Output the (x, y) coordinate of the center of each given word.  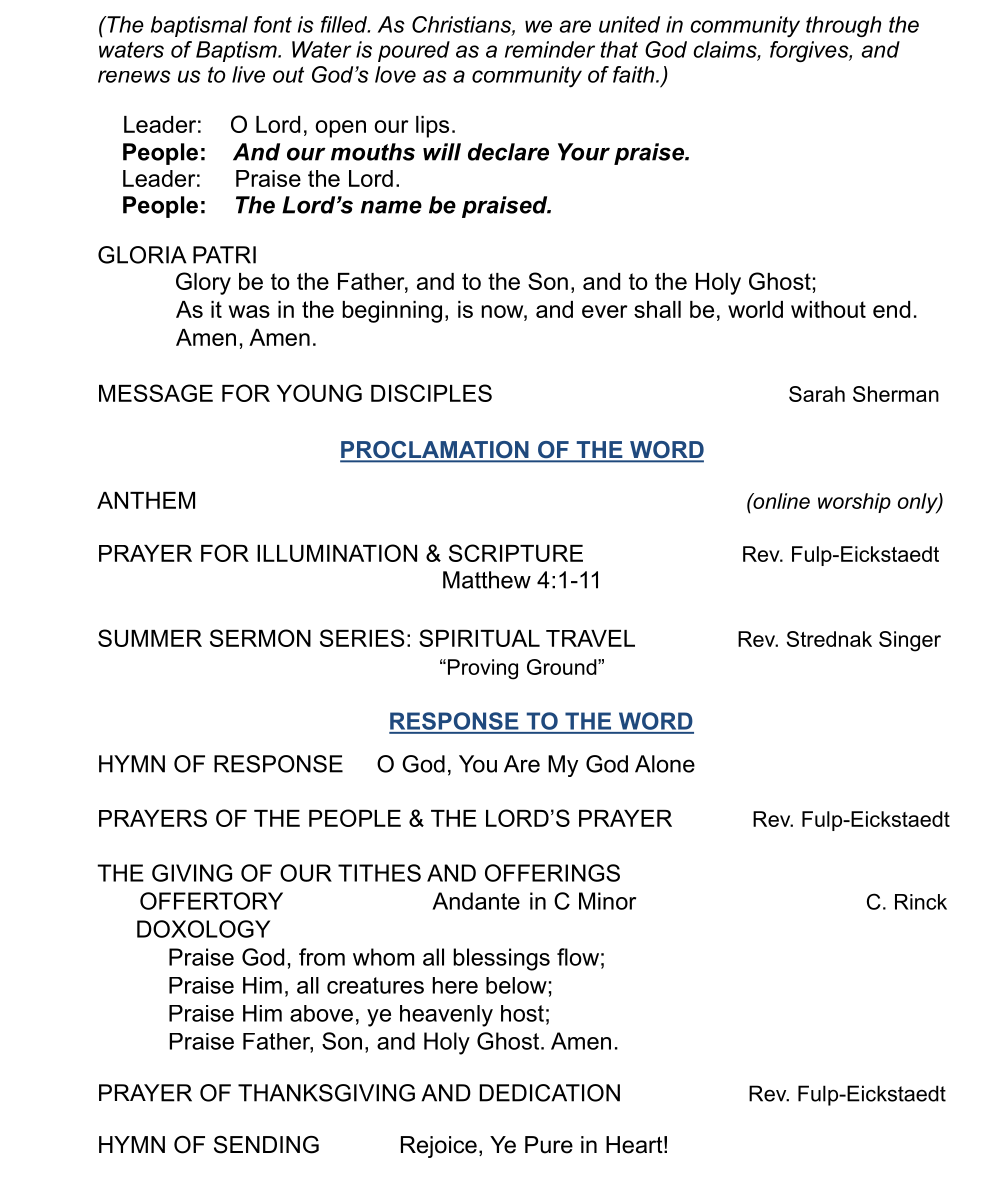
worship (854, 503)
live (248, 74)
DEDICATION (550, 1093)
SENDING (266, 1145)
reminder (550, 49)
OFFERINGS (552, 873)
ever (605, 311)
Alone (665, 764)
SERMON (260, 638)
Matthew (487, 580)
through (843, 26)
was (249, 311)
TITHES (379, 873)
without (828, 309)
